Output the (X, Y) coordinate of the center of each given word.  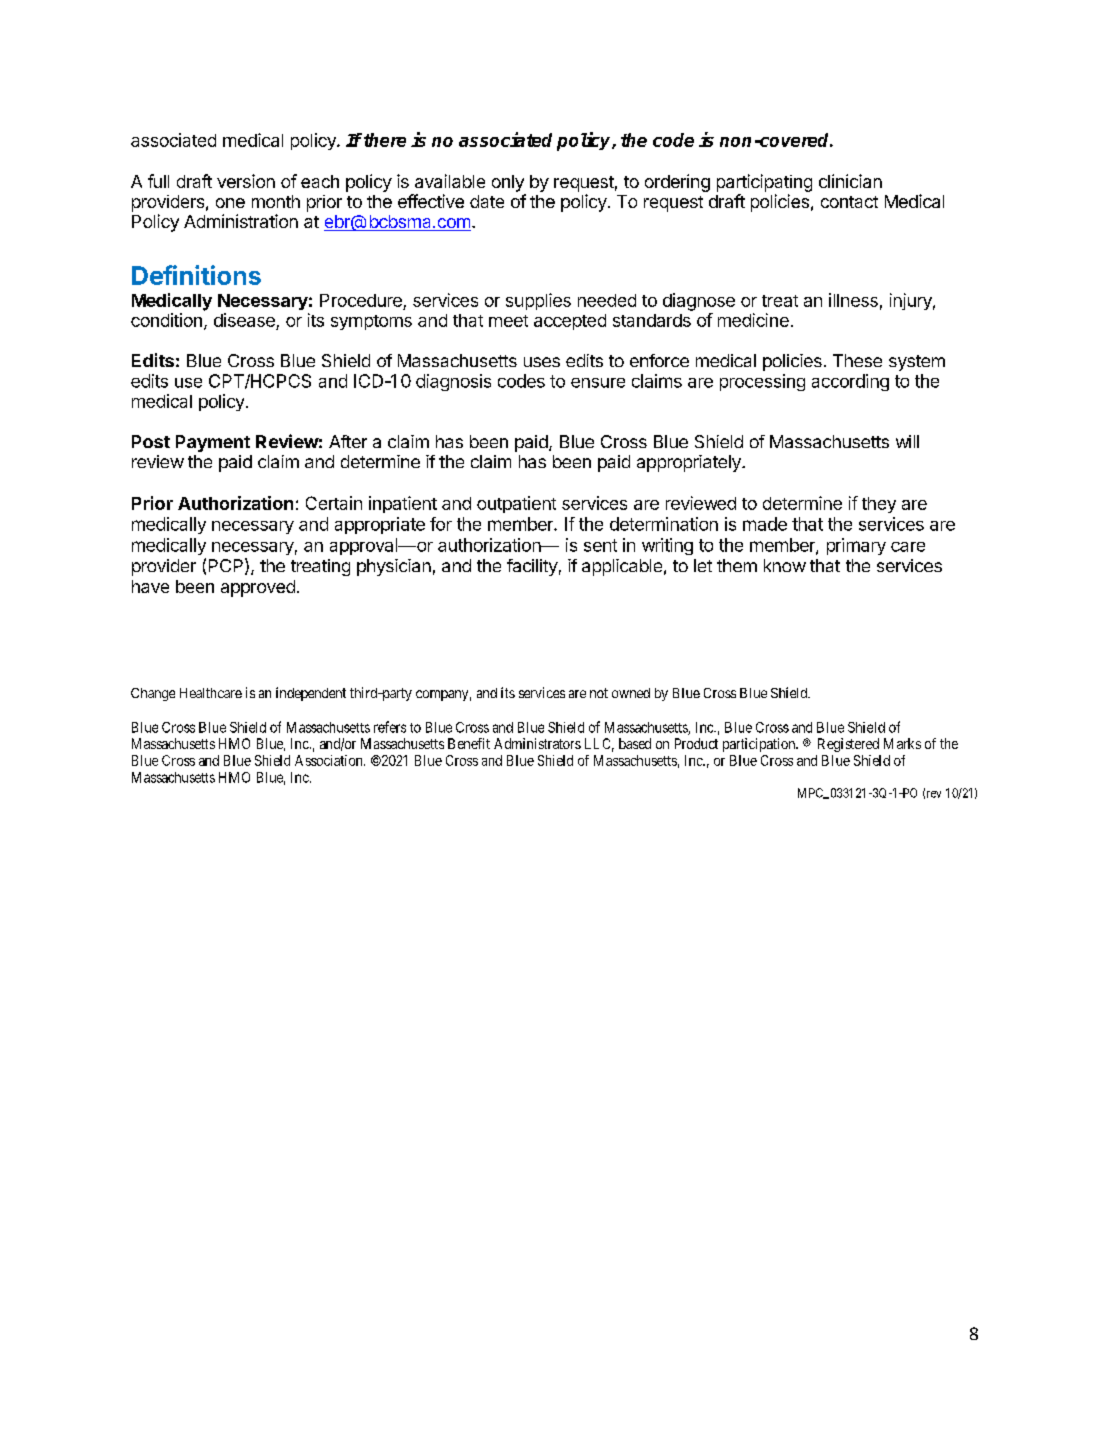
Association (330, 760)
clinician (850, 181)
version (246, 181)
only (508, 183)
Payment (213, 443)
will (907, 441)
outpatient (516, 504)
